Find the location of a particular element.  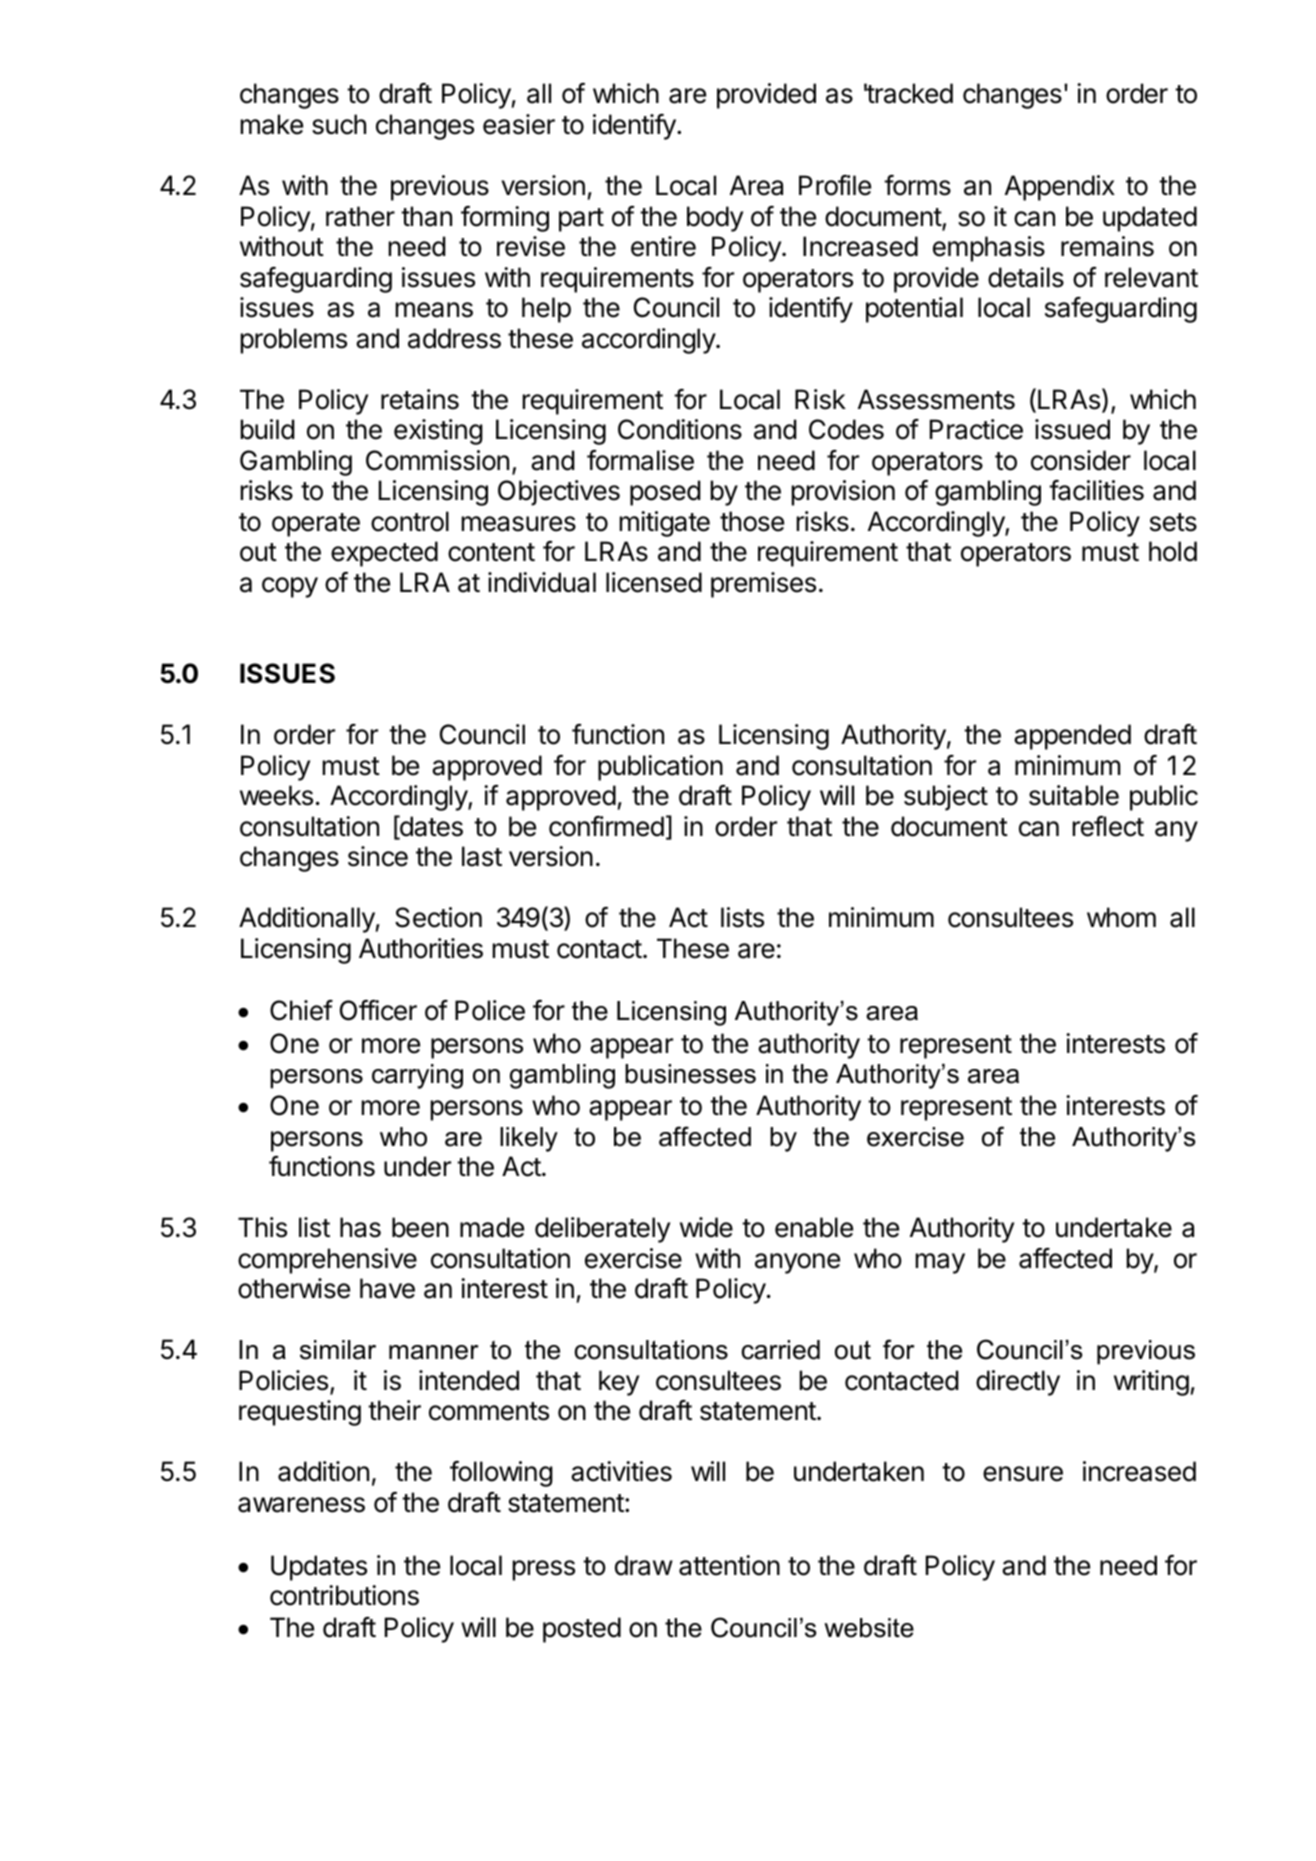

businesses is located at coordinates (690, 1074).
